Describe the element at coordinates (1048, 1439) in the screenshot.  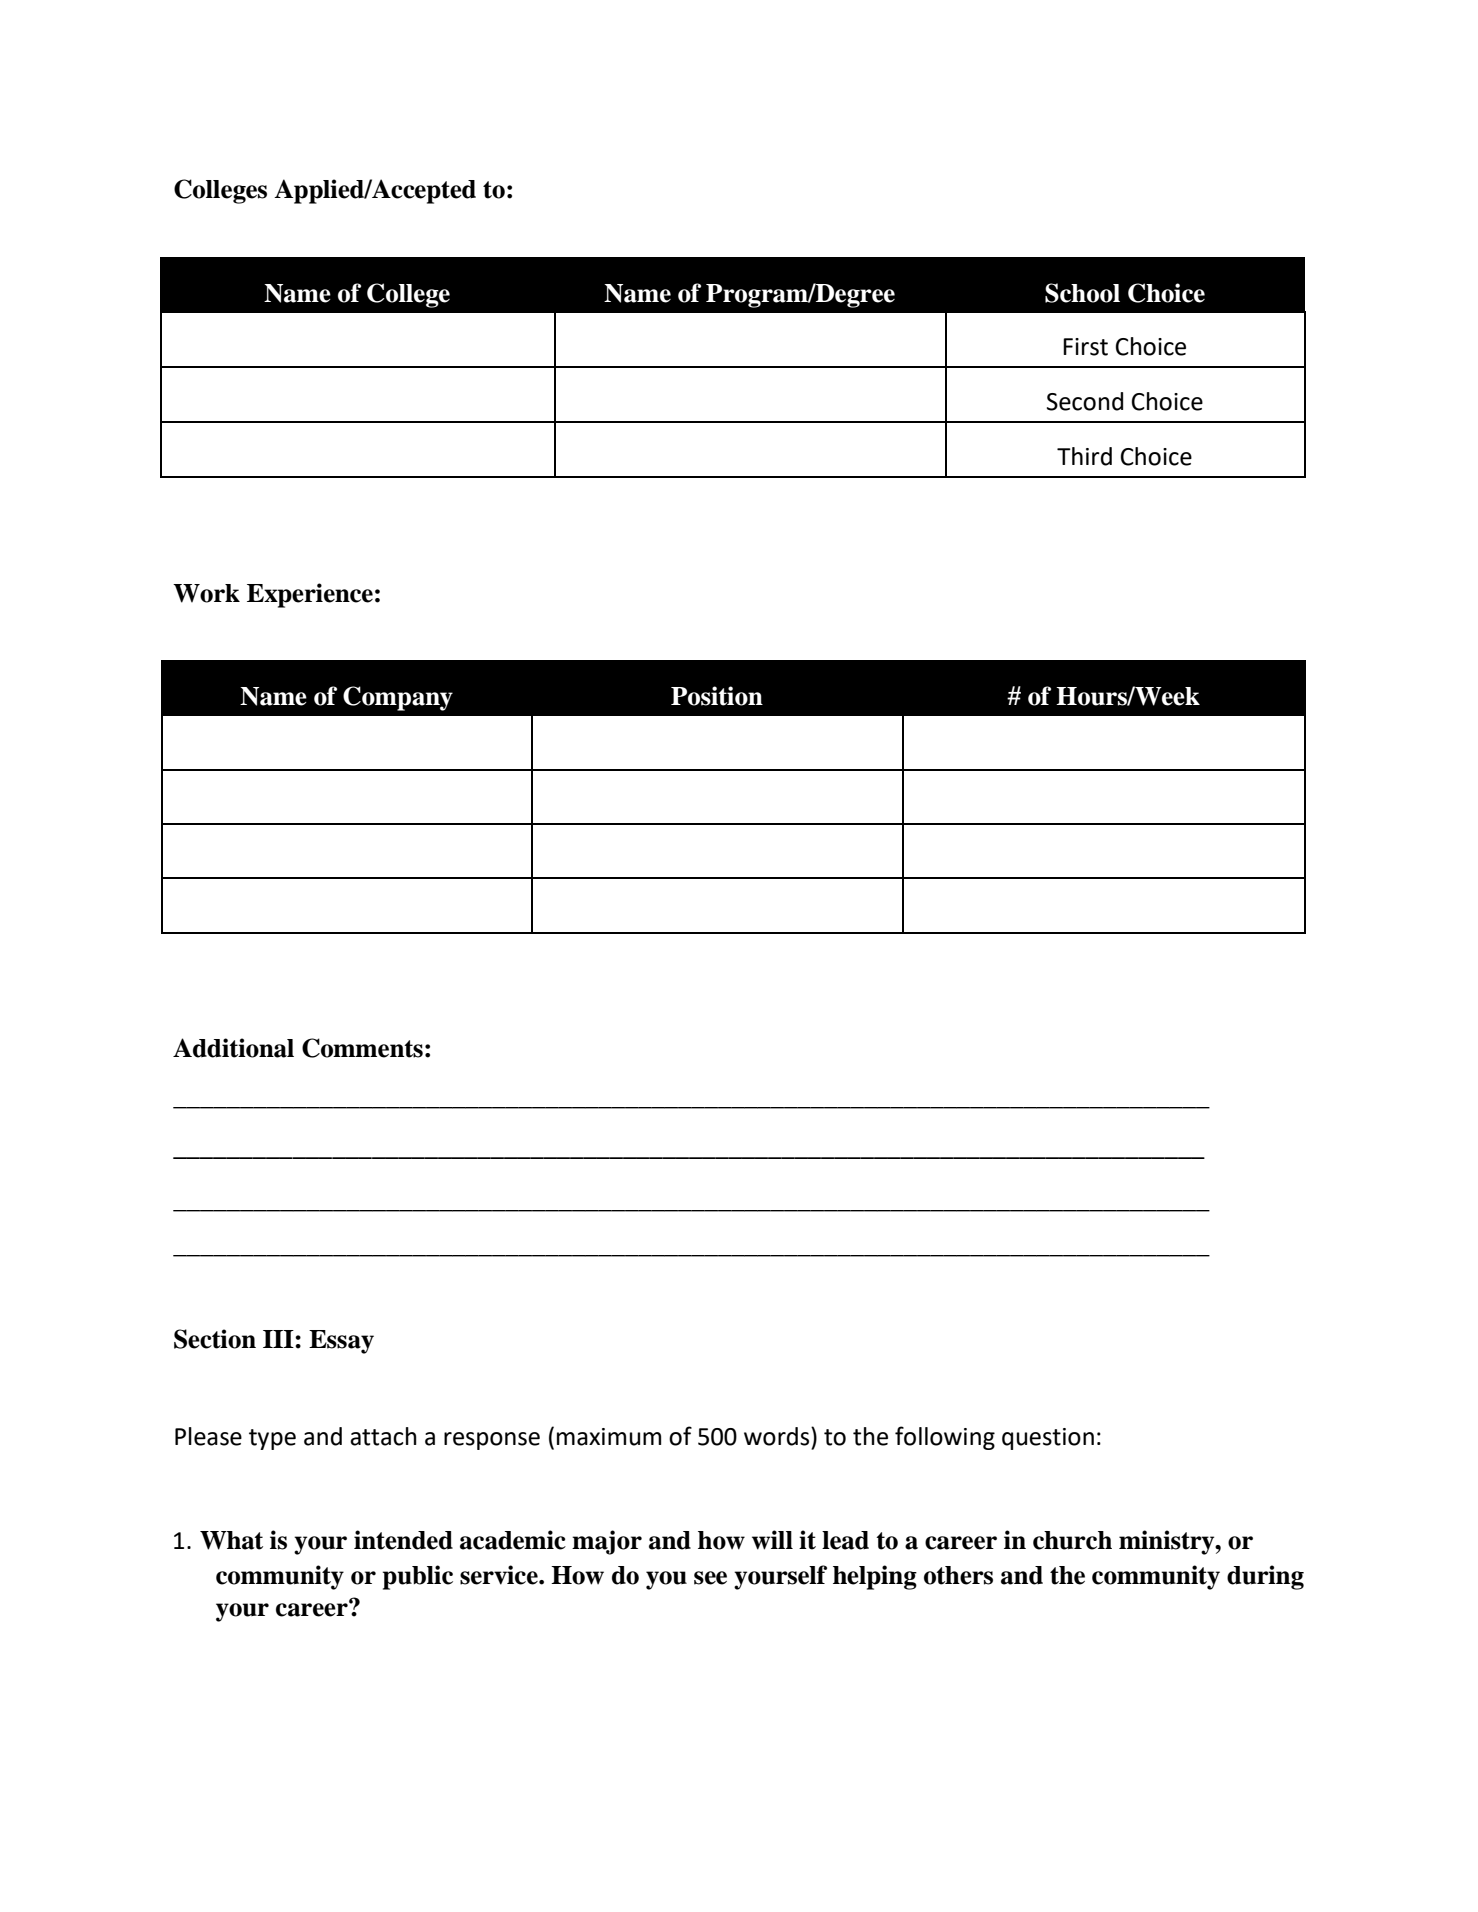
I see `question` at that location.
